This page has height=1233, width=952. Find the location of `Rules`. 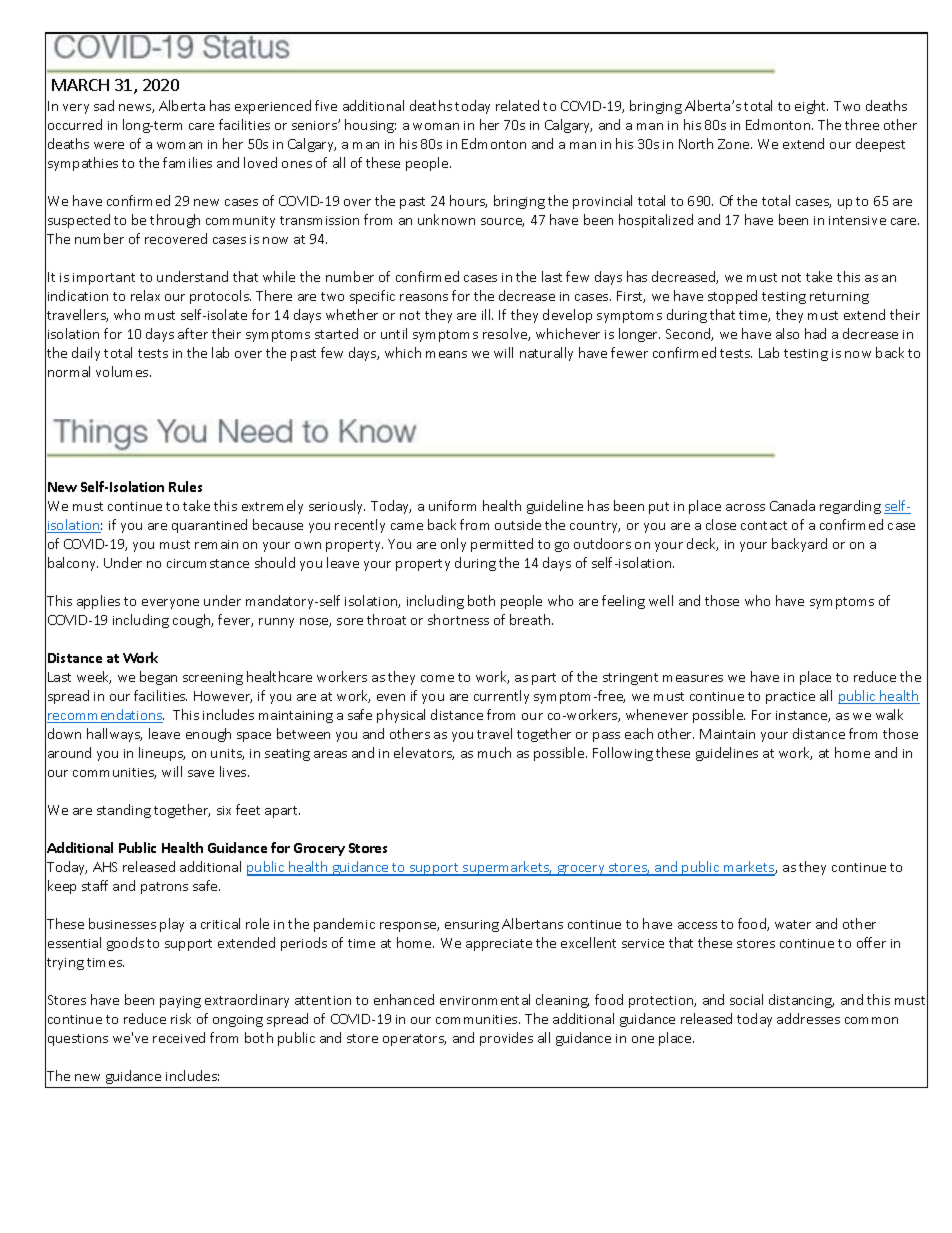

Rules is located at coordinates (185, 486).
